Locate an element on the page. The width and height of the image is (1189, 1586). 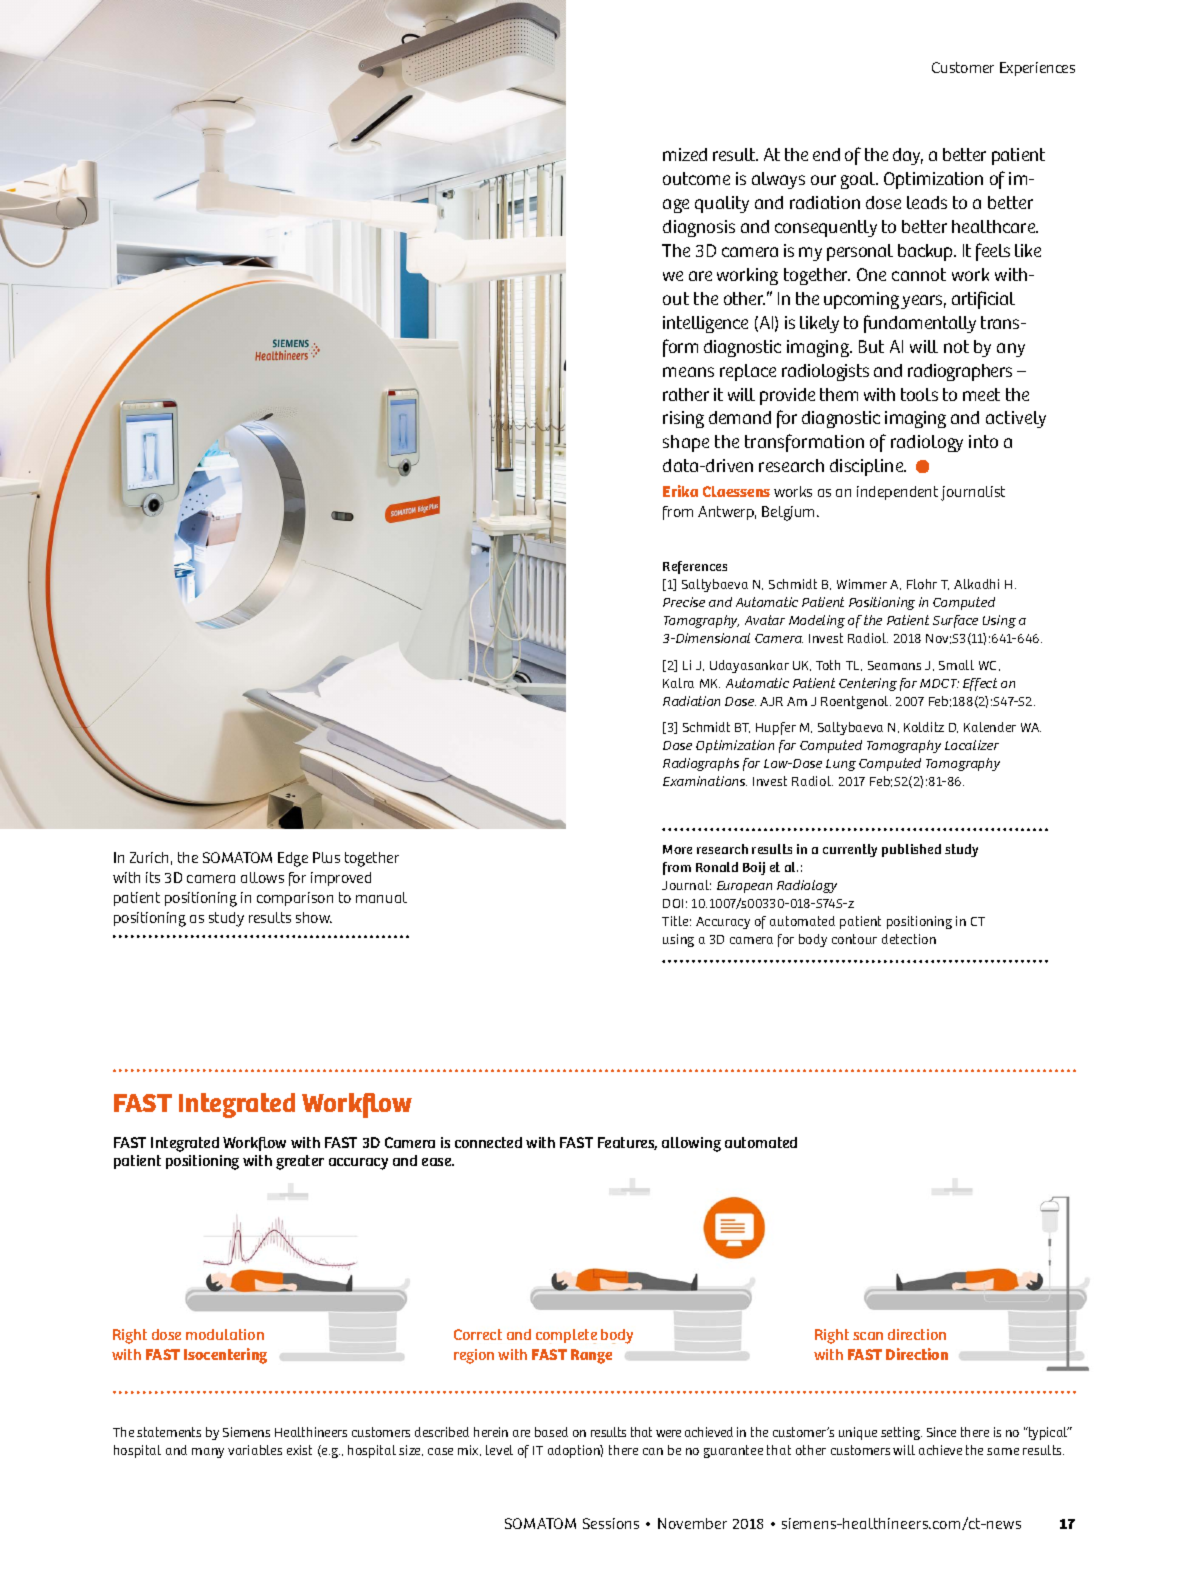
Edge is located at coordinates (293, 859).
